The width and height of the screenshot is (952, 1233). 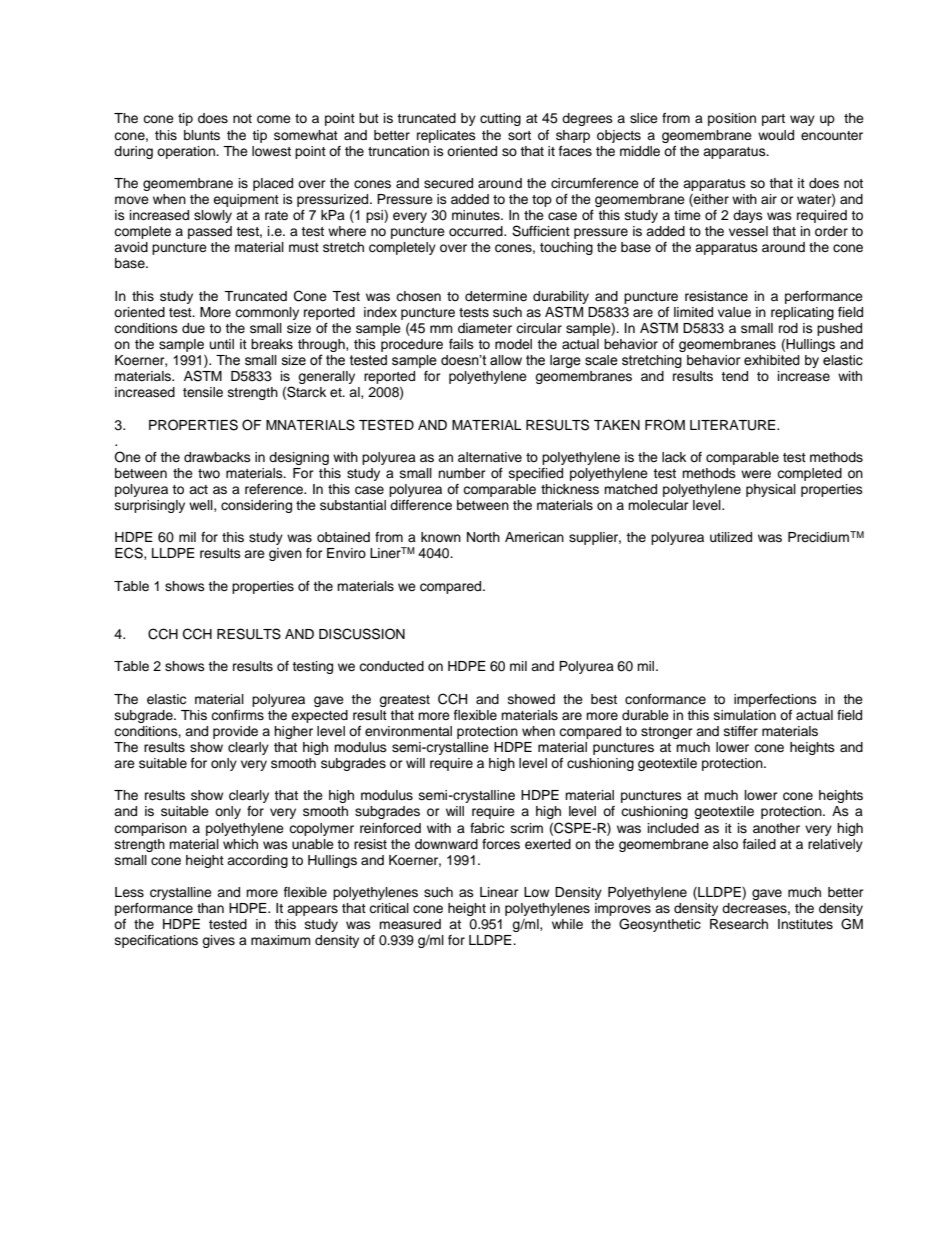 What do you see at coordinates (745, 715) in the screenshot?
I see `simulation` at bounding box center [745, 715].
